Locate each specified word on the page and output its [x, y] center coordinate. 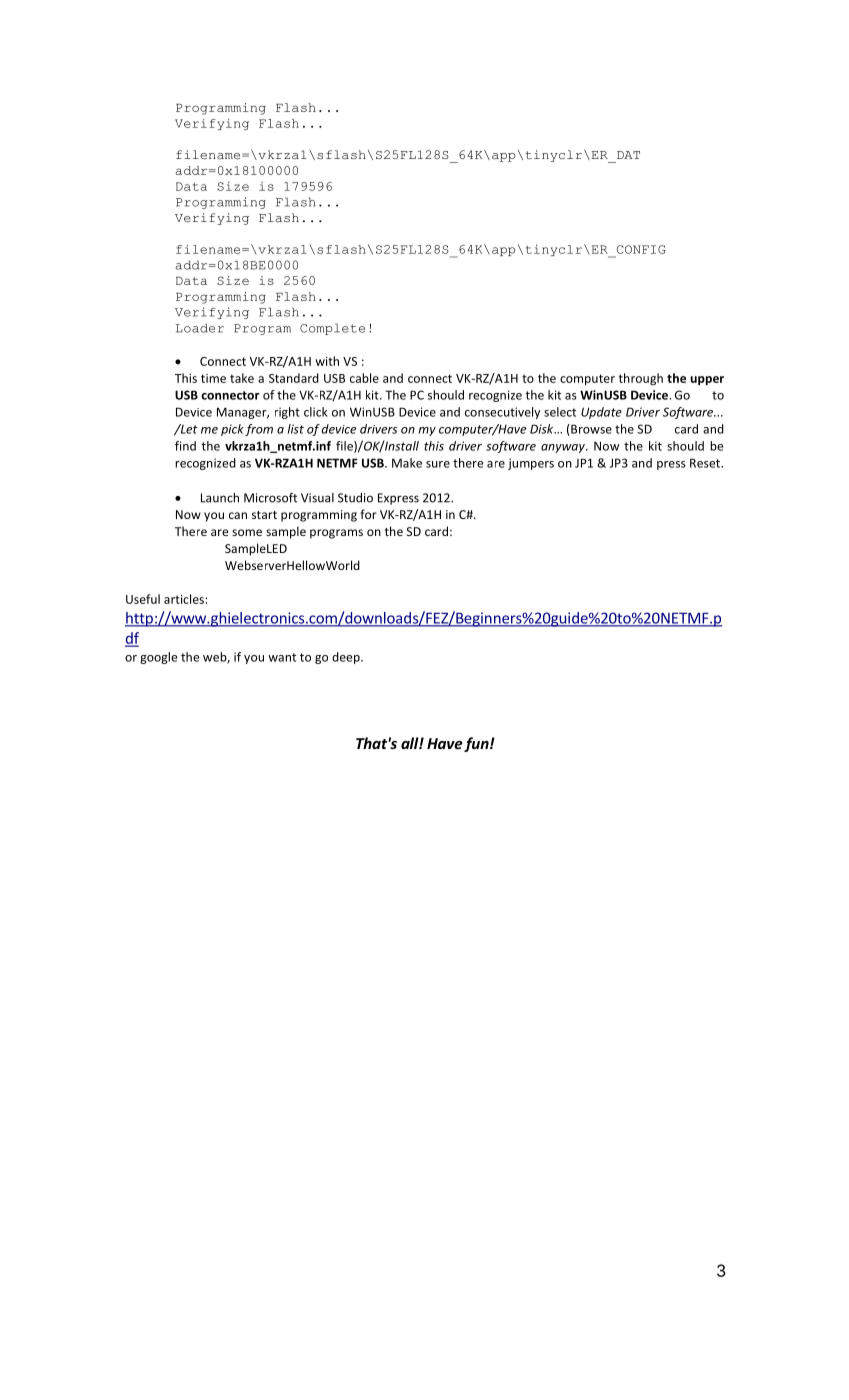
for [368, 514]
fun [477, 744]
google [158, 658]
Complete [332, 329]
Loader [200, 328]
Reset [706, 463]
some [247, 532]
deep [347, 658]
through [641, 379]
